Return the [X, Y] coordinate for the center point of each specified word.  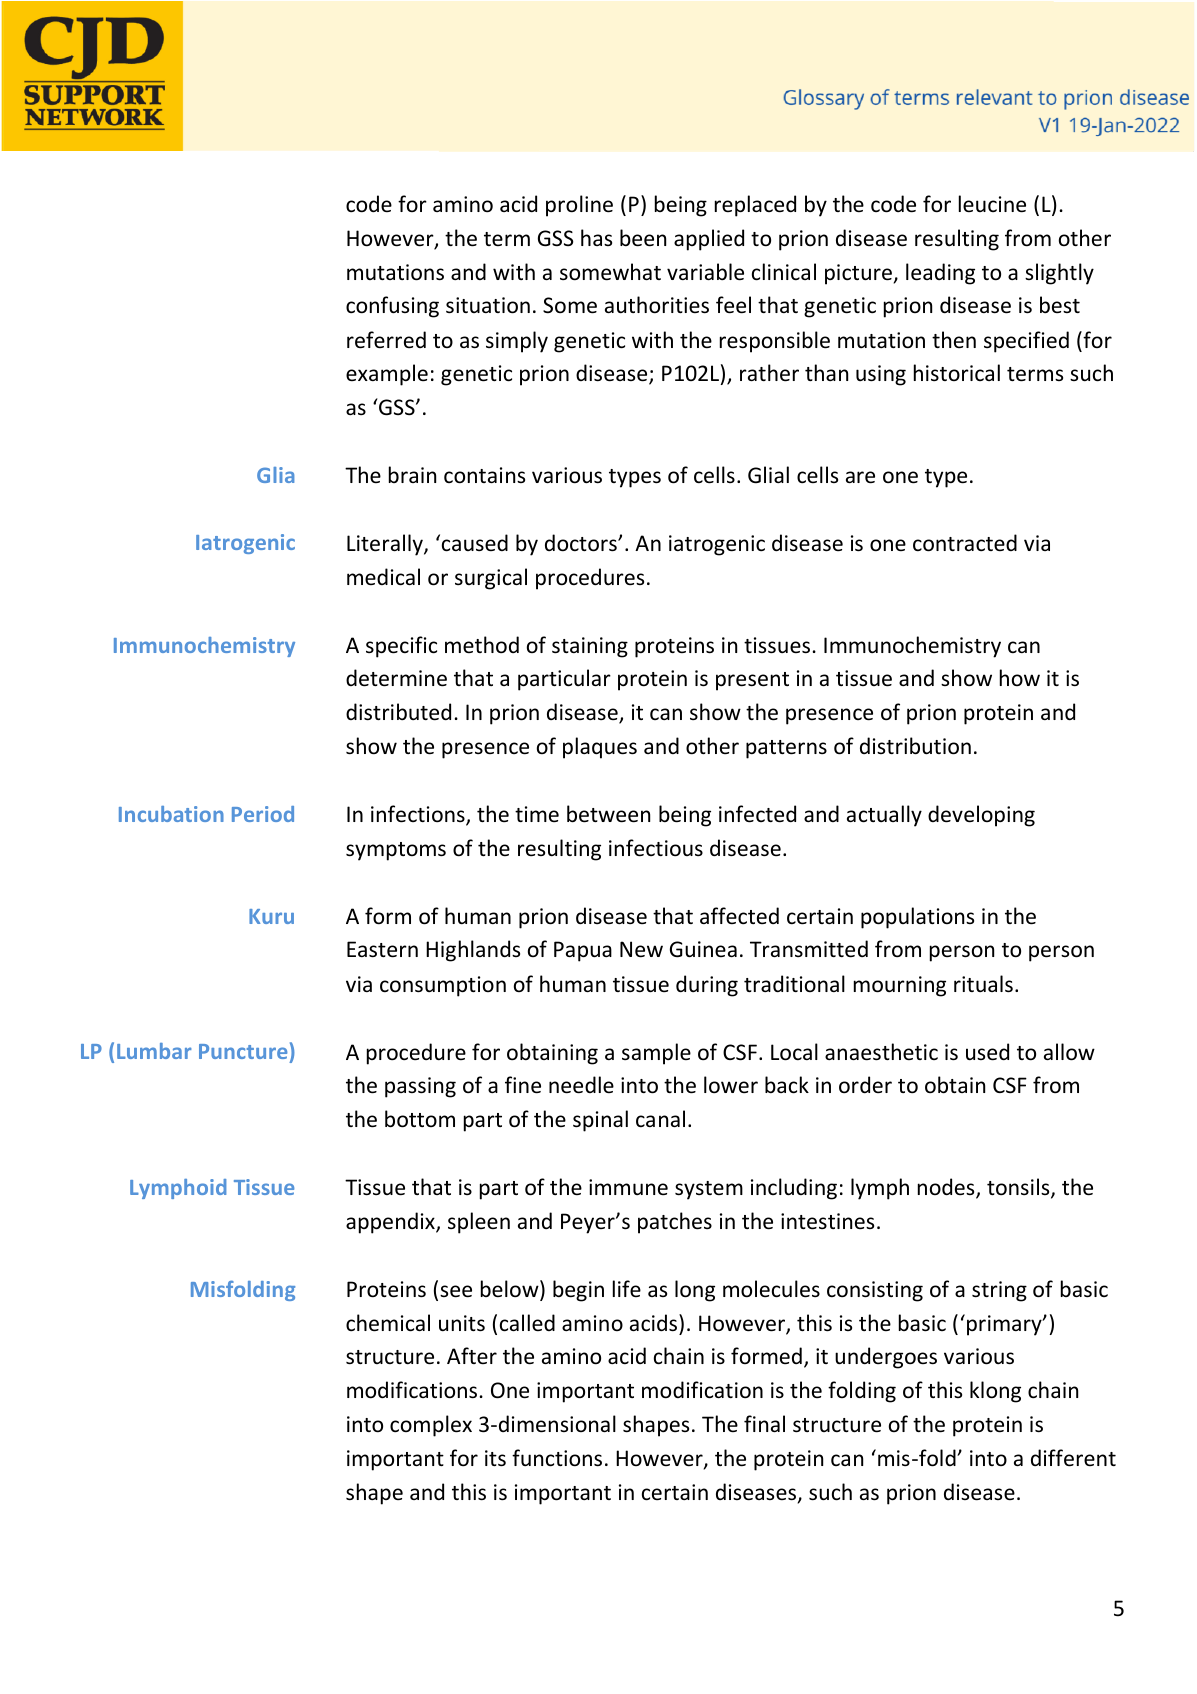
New [641, 949]
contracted [965, 543]
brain [412, 474]
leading [940, 274]
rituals [983, 984]
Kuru [271, 916]
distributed [398, 712]
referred [386, 340]
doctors [582, 543]
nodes [947, 1188]
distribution [915, 746]
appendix [391, 1223]
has [596, 237]
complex [431, 1426]
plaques [600, 748]
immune [628, 1187]
